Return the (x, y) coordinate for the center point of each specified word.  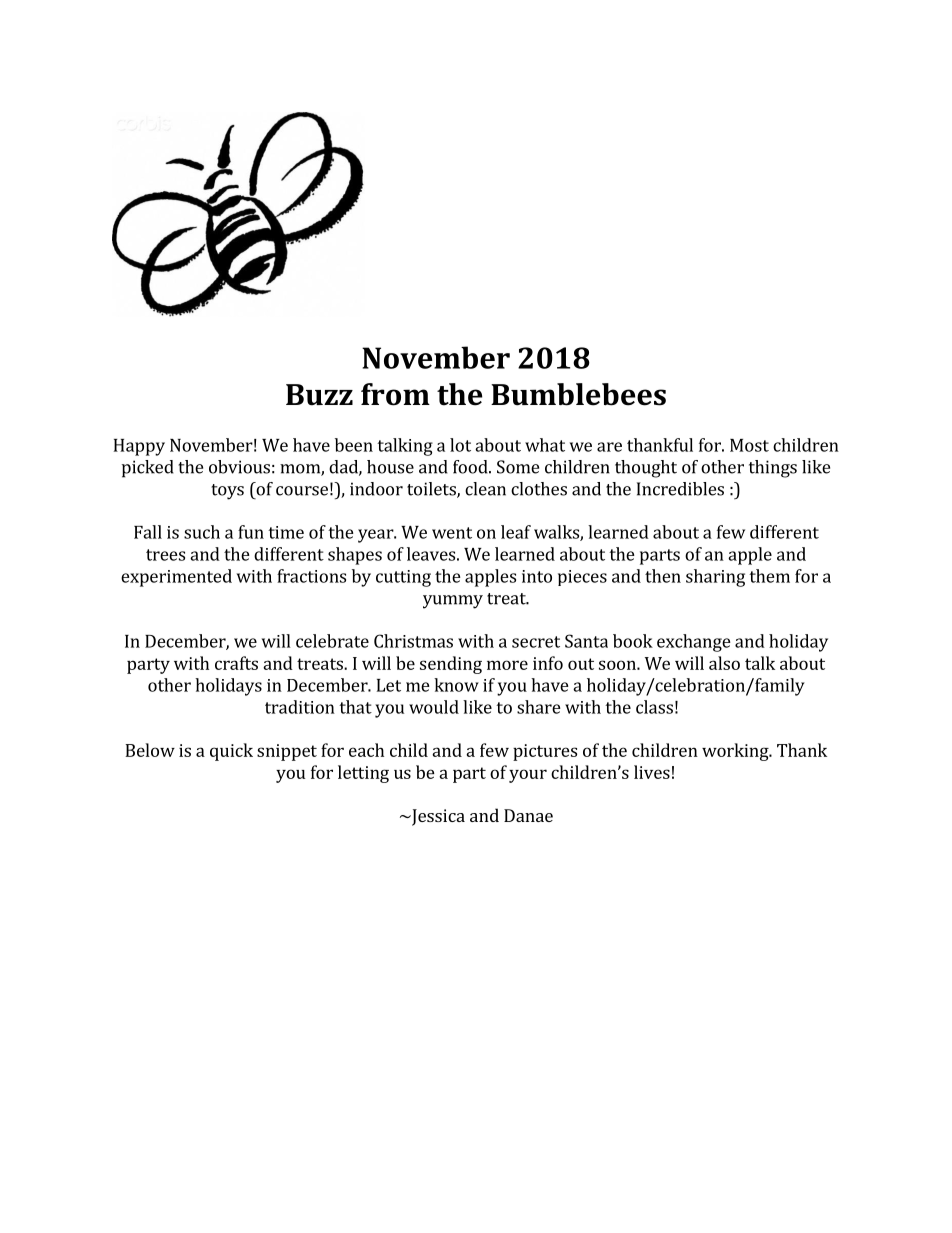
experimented (176, 578)
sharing (715, 578)
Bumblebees (578, 394)
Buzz (319, 395)
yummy (453, 602)
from (395, 394)
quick (231, 752)
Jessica (437, 817)
